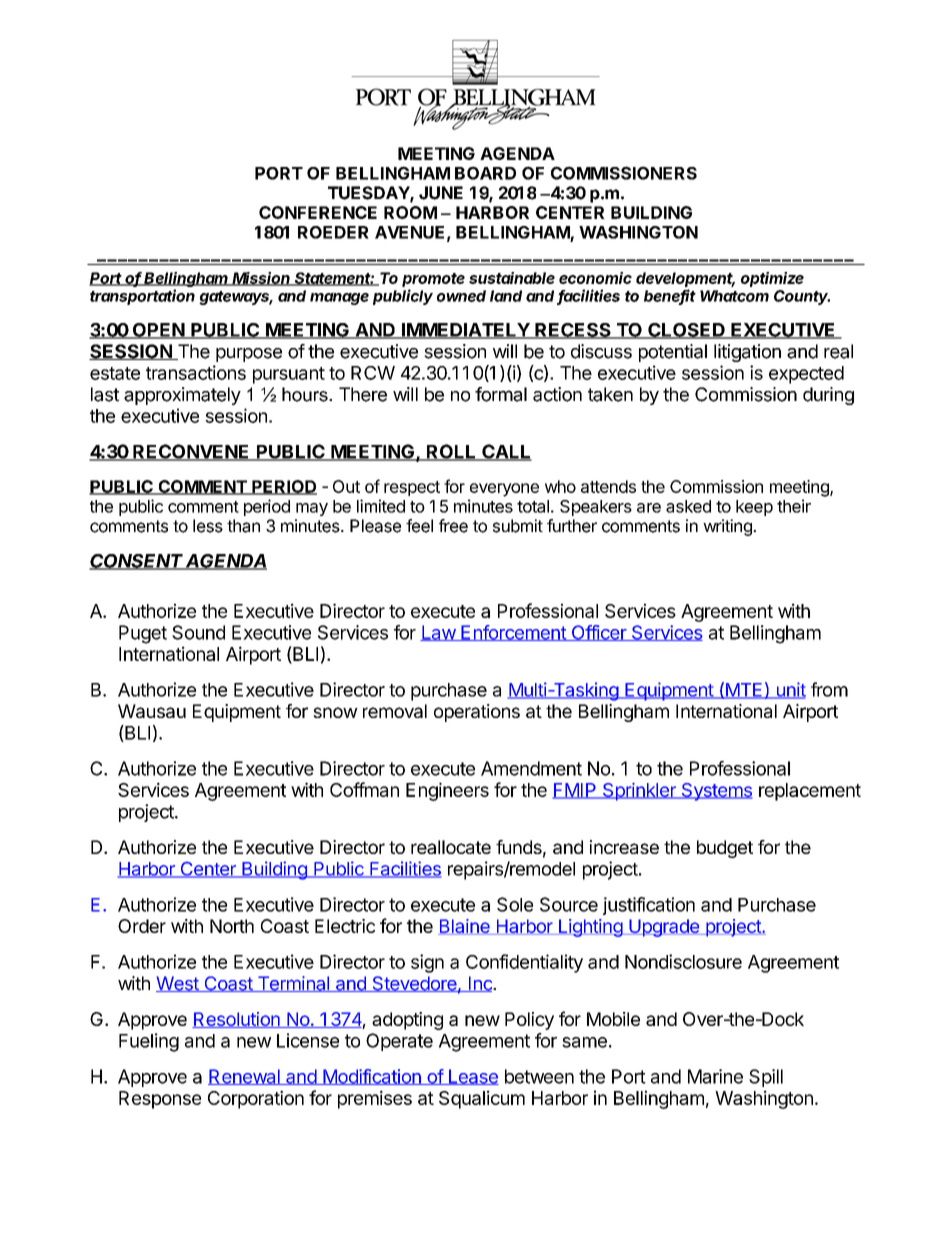  Describe the element at coordinates (539, 1076) in the image. I see `between` at that location.
